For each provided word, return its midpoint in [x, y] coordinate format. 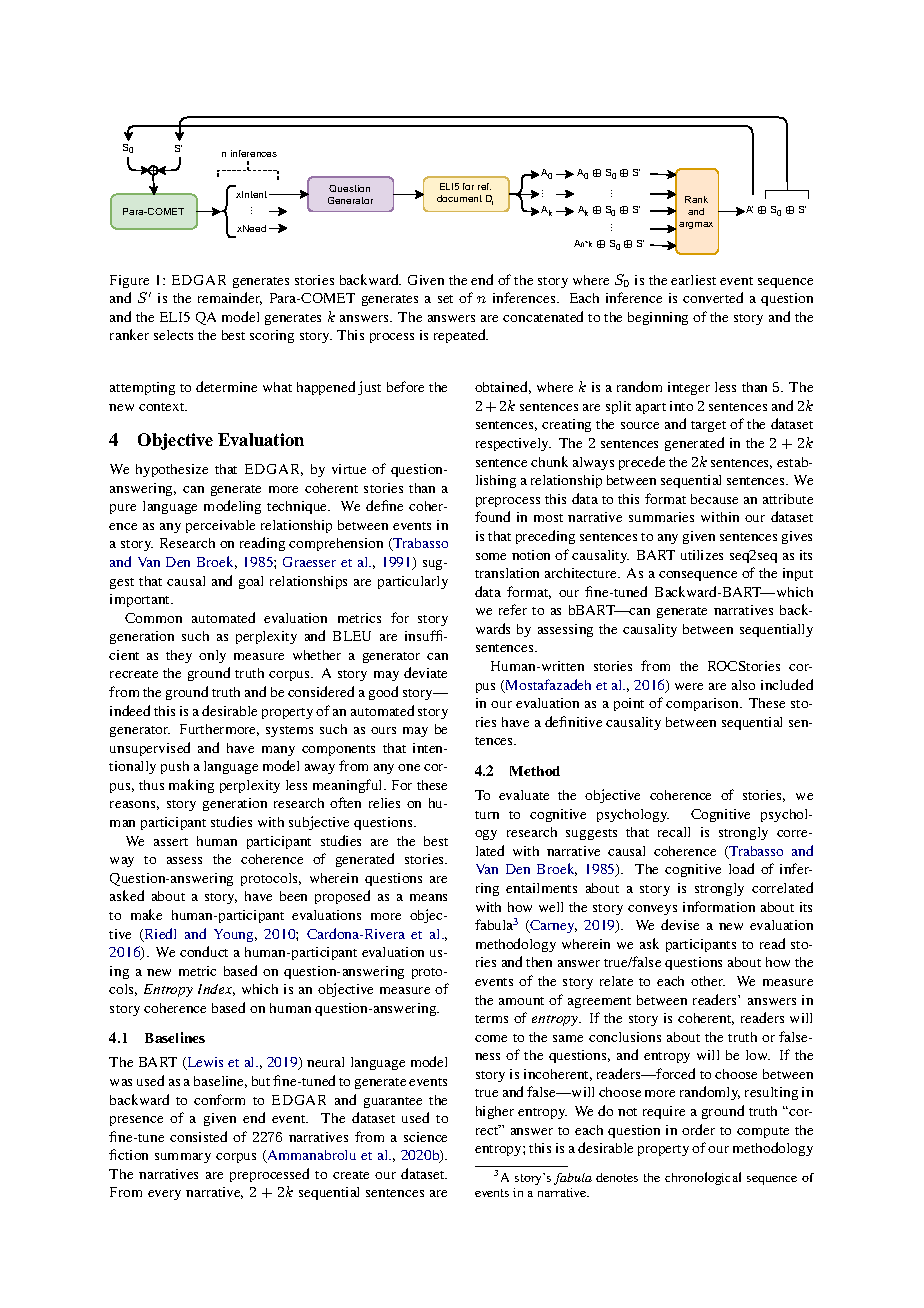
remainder [230, 298]
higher [495, 1112]
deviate [425, 672]
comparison [703, 704]
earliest [693, 280]
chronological [703, 1178]
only [212, 656]
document [459, 198]
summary [183, 1158]
